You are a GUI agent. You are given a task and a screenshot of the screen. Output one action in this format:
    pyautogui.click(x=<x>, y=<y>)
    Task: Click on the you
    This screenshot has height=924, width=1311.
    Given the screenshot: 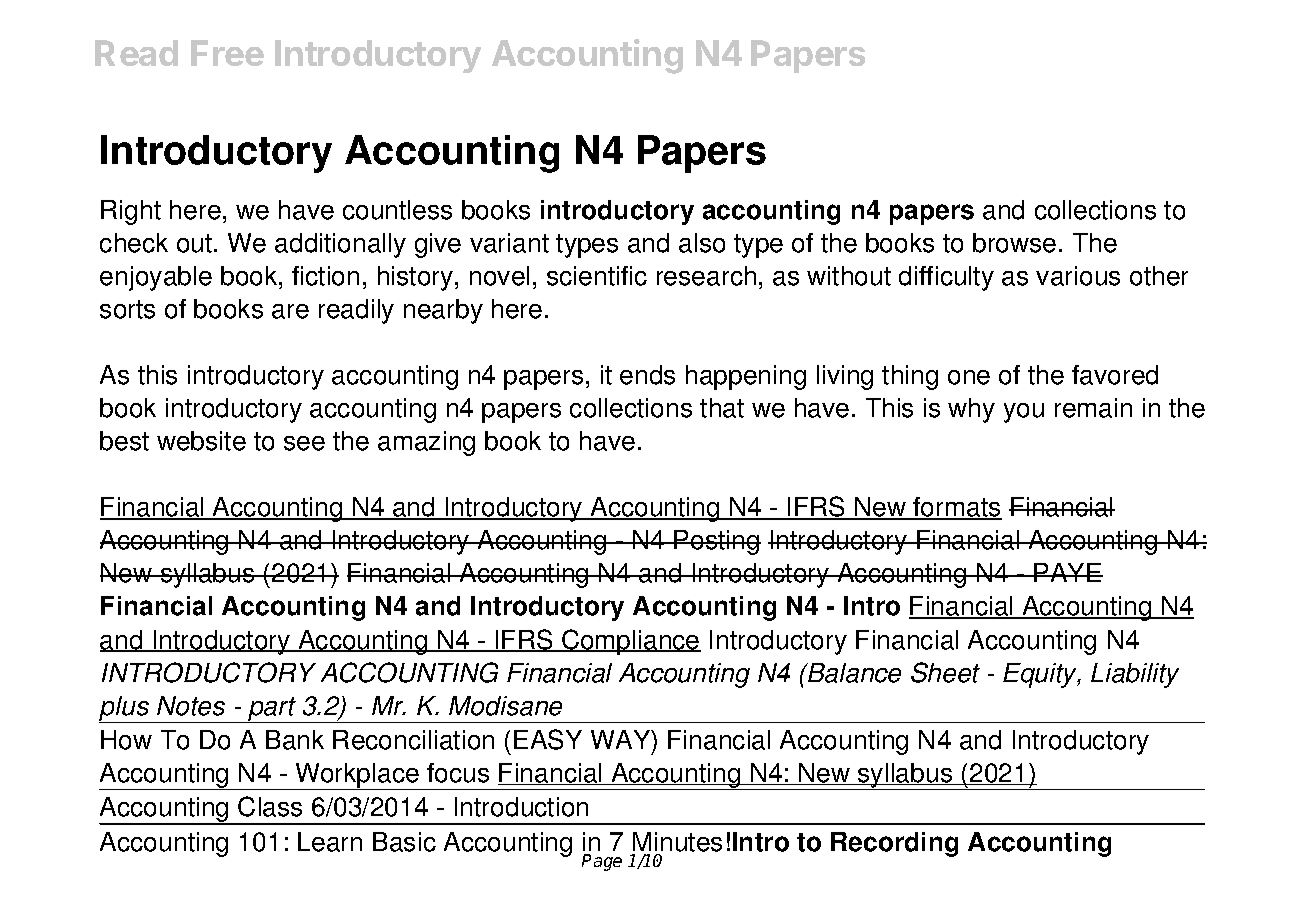 What is the action you would take?
    pyautogui.click(x=1024, y=413)
